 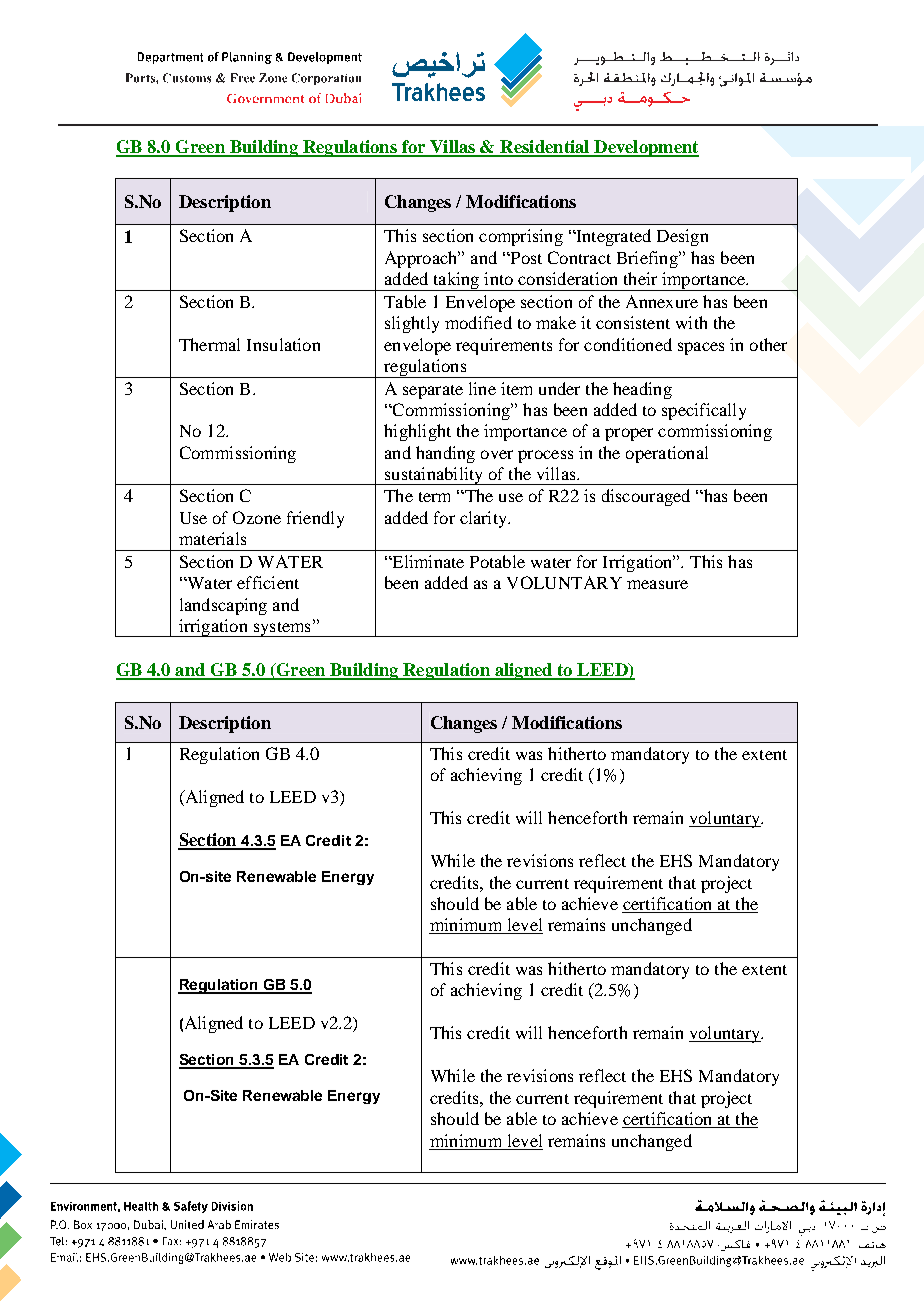 What do you see at coordinates (646, 497) in the document?
I see `discouraged` at bounding box center [646, 497].
